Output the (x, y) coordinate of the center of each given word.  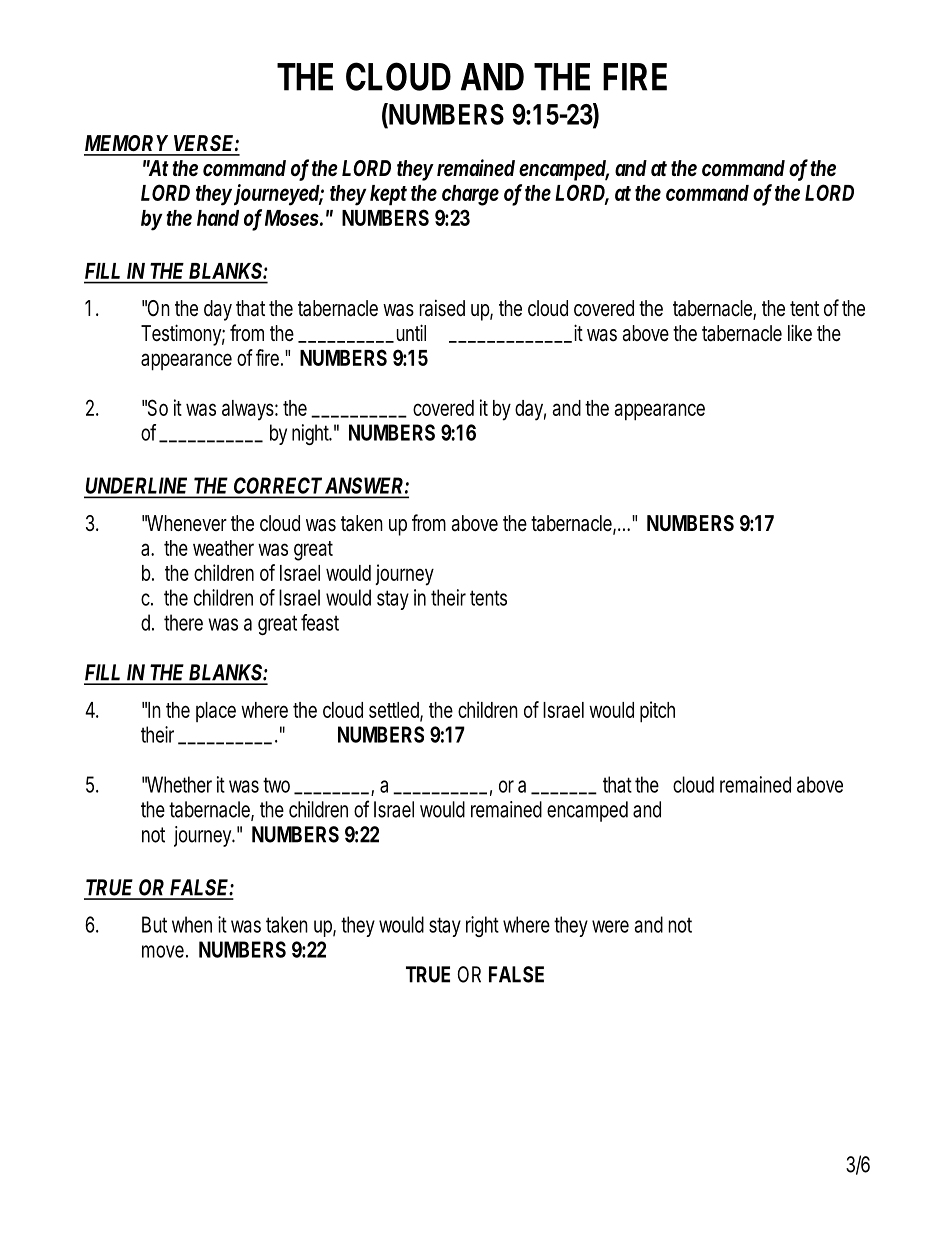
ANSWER (364, 485)
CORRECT (277, 485)
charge (470, 195)
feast (320, 622)
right (482, 926)
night (311, 434)
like (800, 332)
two (276, 785)
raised (442, 308)
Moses (292, 218)
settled (394, 710)
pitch (657, 712)
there (183, 622)
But (154, 924)
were (610, 926)
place (216, 712)
